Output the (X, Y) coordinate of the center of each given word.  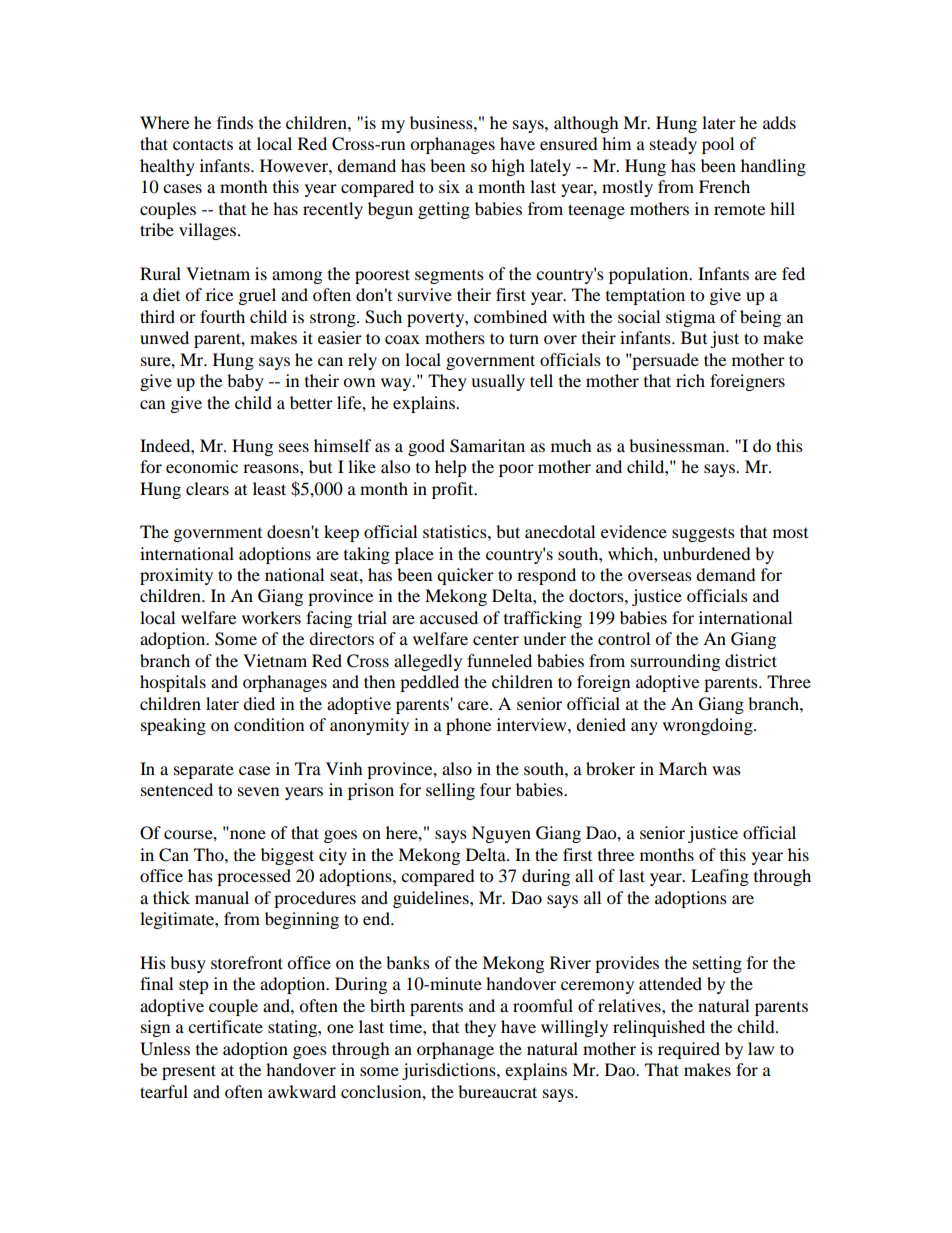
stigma (690, 318)
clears (207, 488)
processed (254, 877)
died (259, 703)
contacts (203, 144)
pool (718, 145)
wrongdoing (709, 726)
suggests (703, 535)
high (508, 167)
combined (510, 316)
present (189, 1072)
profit (454, 490)
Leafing (720, 877)
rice (219, 294)
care (474, 705)
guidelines (432, 899)
